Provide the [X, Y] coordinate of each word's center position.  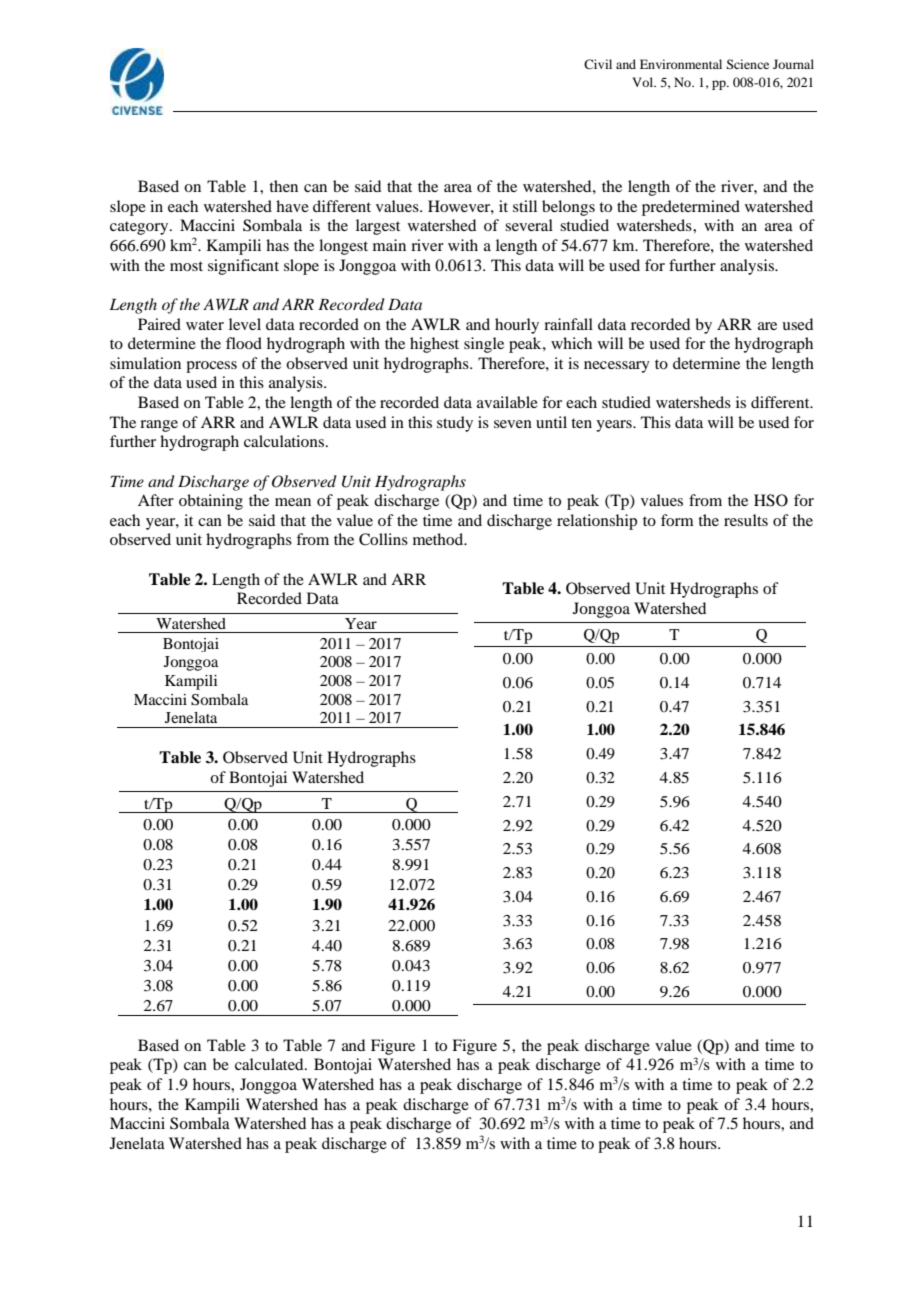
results [746, 520]
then [283, 186]
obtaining [211, 502]
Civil [598, 64]
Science [747, 64]
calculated [270, 1064]
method [439, 539]
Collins [383, 539]
